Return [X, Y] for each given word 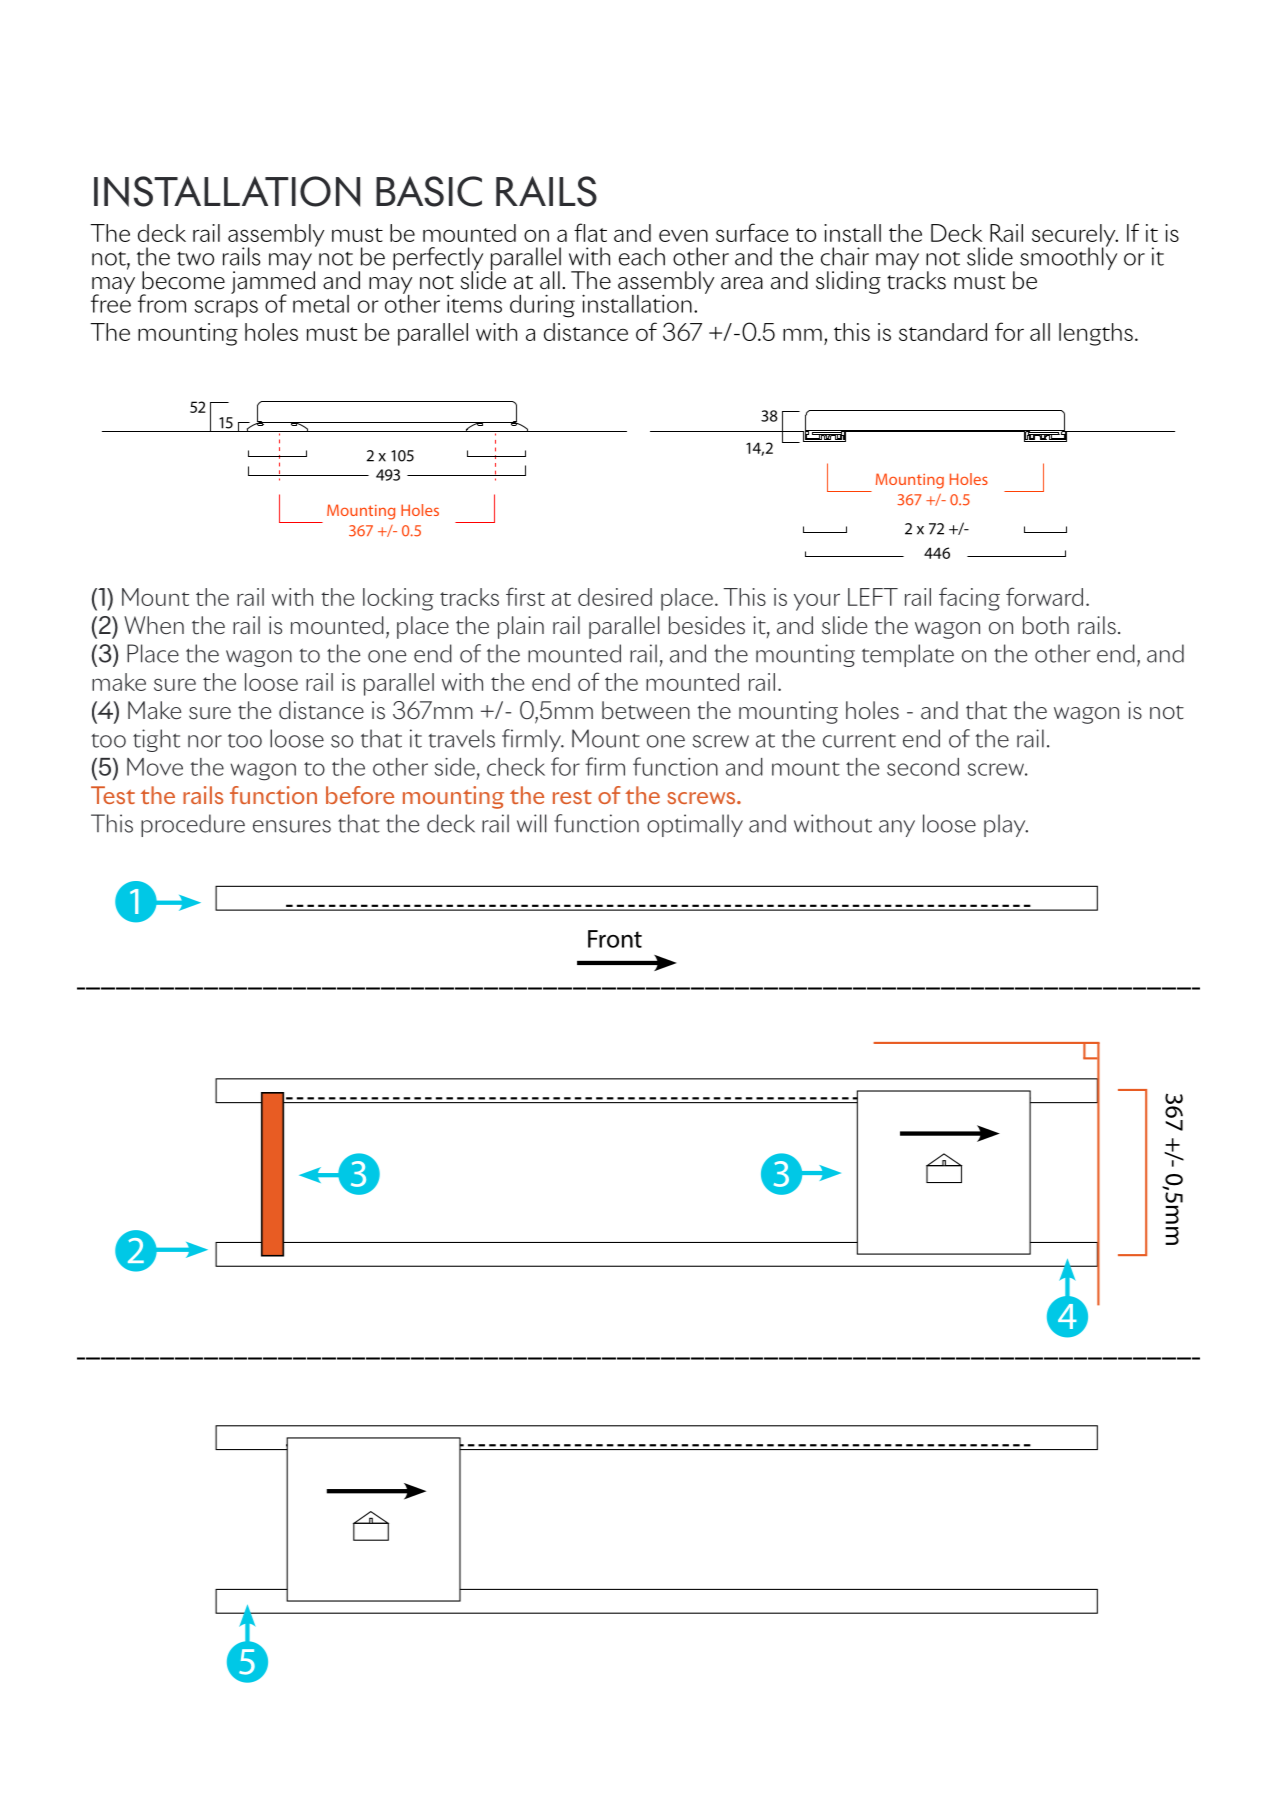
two [195, 259]
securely [1075, 236]
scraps [226, 309]
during [542, 306]
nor [205, 741]
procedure [193, 825]
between [646, 710]
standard [943, 332]
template [908, 655]
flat [590, 232]
